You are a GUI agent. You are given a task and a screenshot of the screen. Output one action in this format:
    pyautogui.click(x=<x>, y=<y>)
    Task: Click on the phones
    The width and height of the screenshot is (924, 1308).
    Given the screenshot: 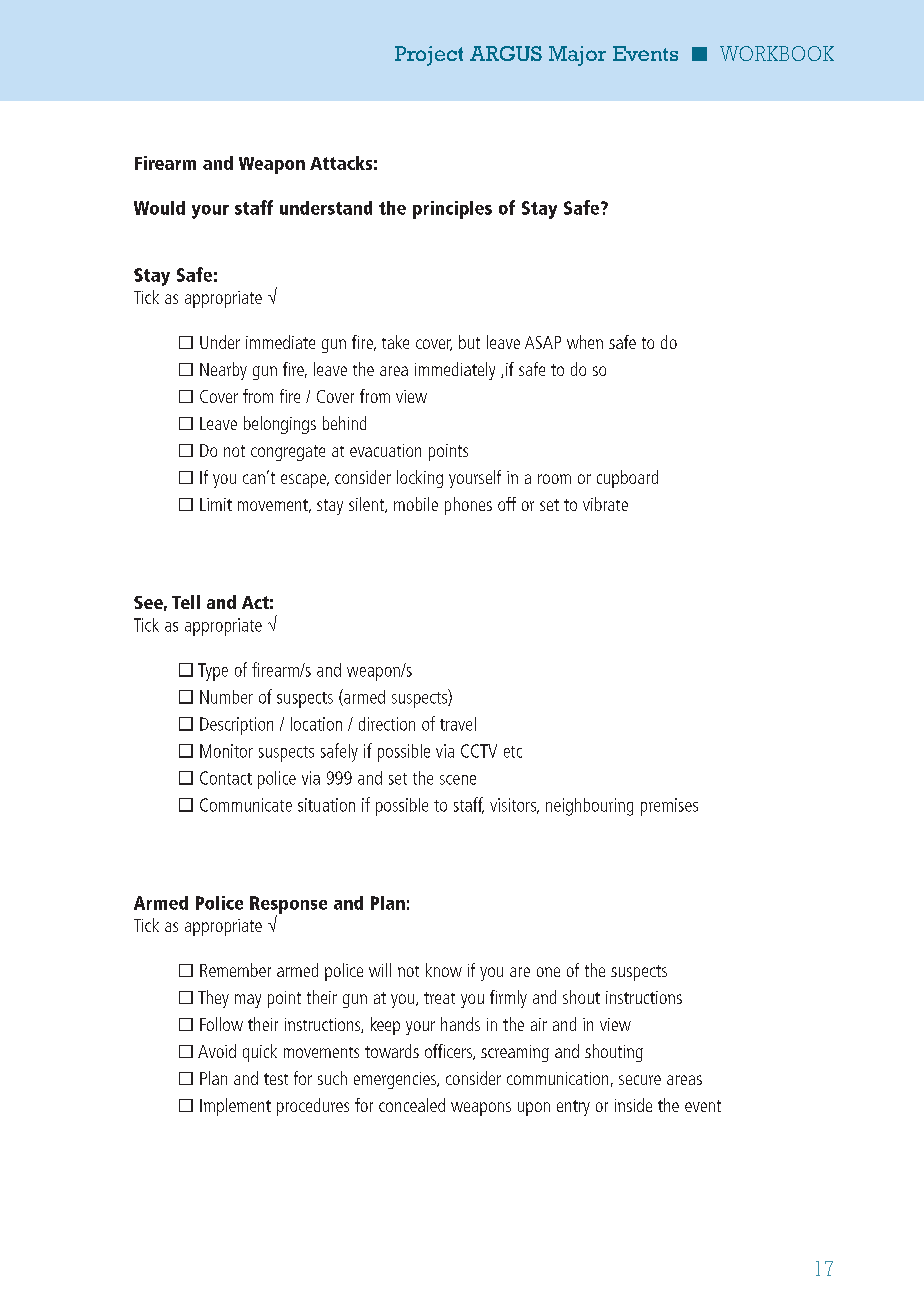 What is the action you would take?
    pyautogui.click(x=468, y=506)
